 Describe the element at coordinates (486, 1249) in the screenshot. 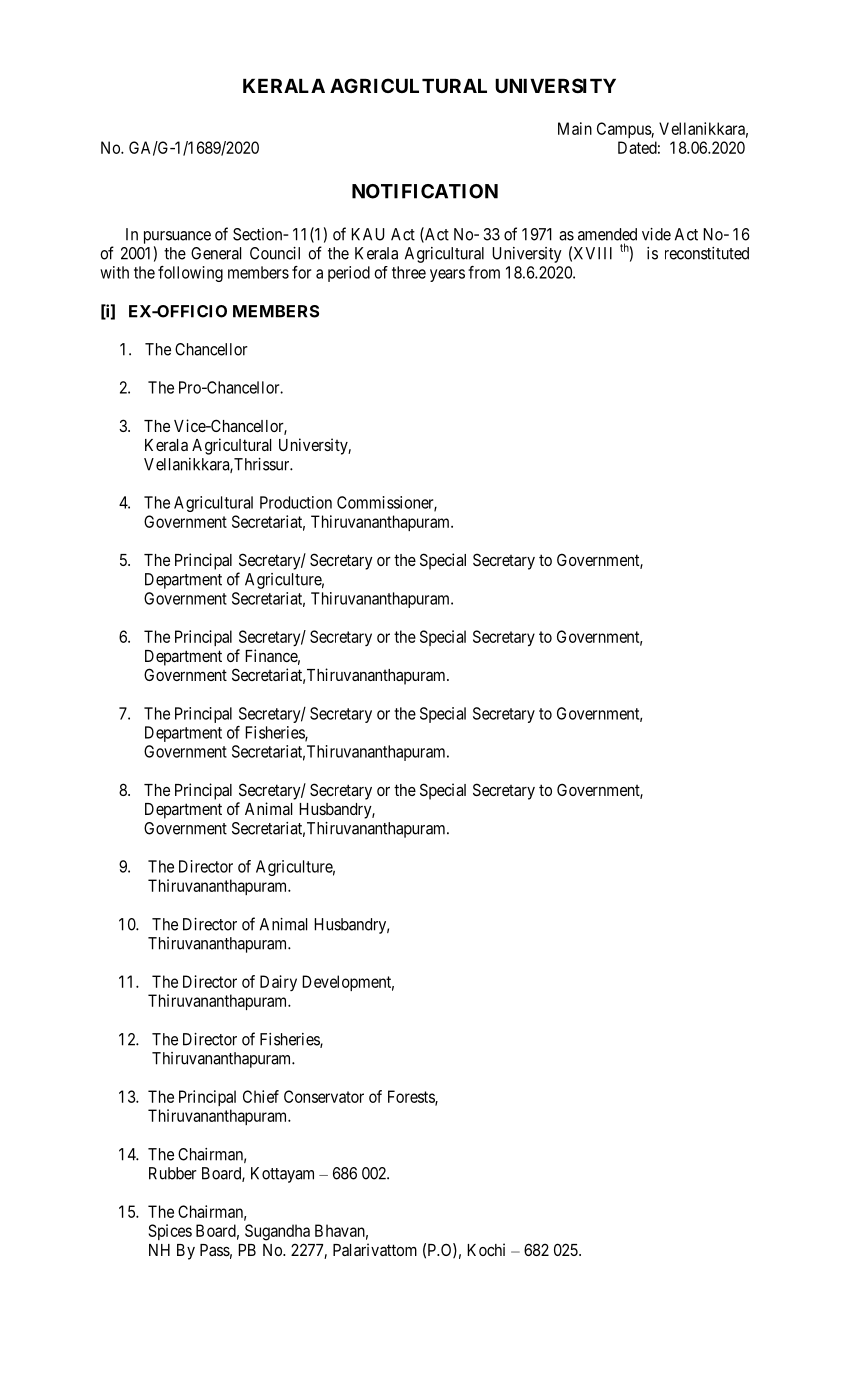

I see `Kochi` at that location.
